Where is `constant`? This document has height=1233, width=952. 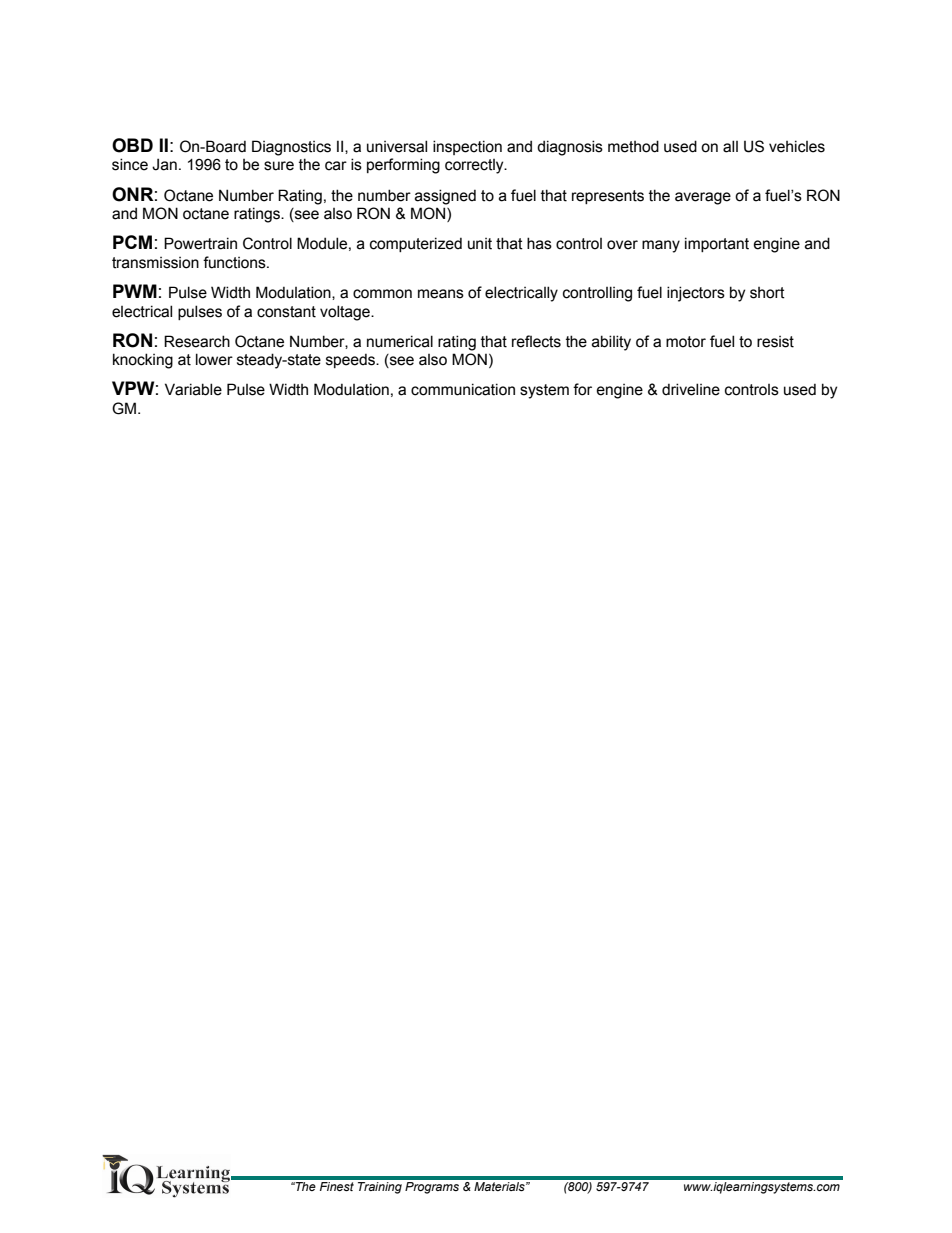
constant is located at coordinates (286, 312).
